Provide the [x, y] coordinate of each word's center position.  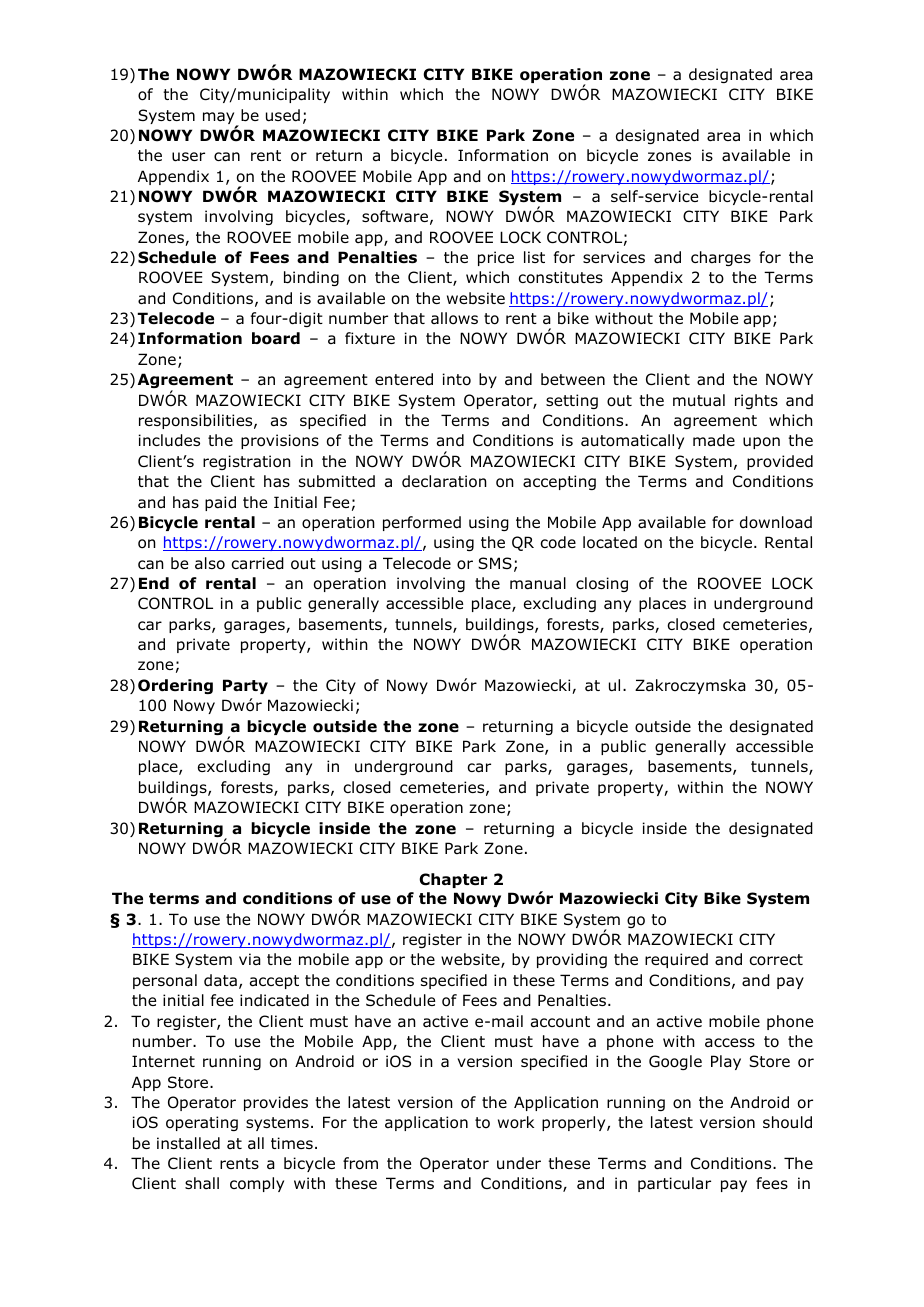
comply [257, 1184]
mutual [699, 400]
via [250, 959]
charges [721, 258]
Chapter [453, 880]
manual [538, 583]
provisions [280, 441]
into [457, 379]
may [220, 119]
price [496, 258]
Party [245, 686]
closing [602, 584]
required [676, 960]
